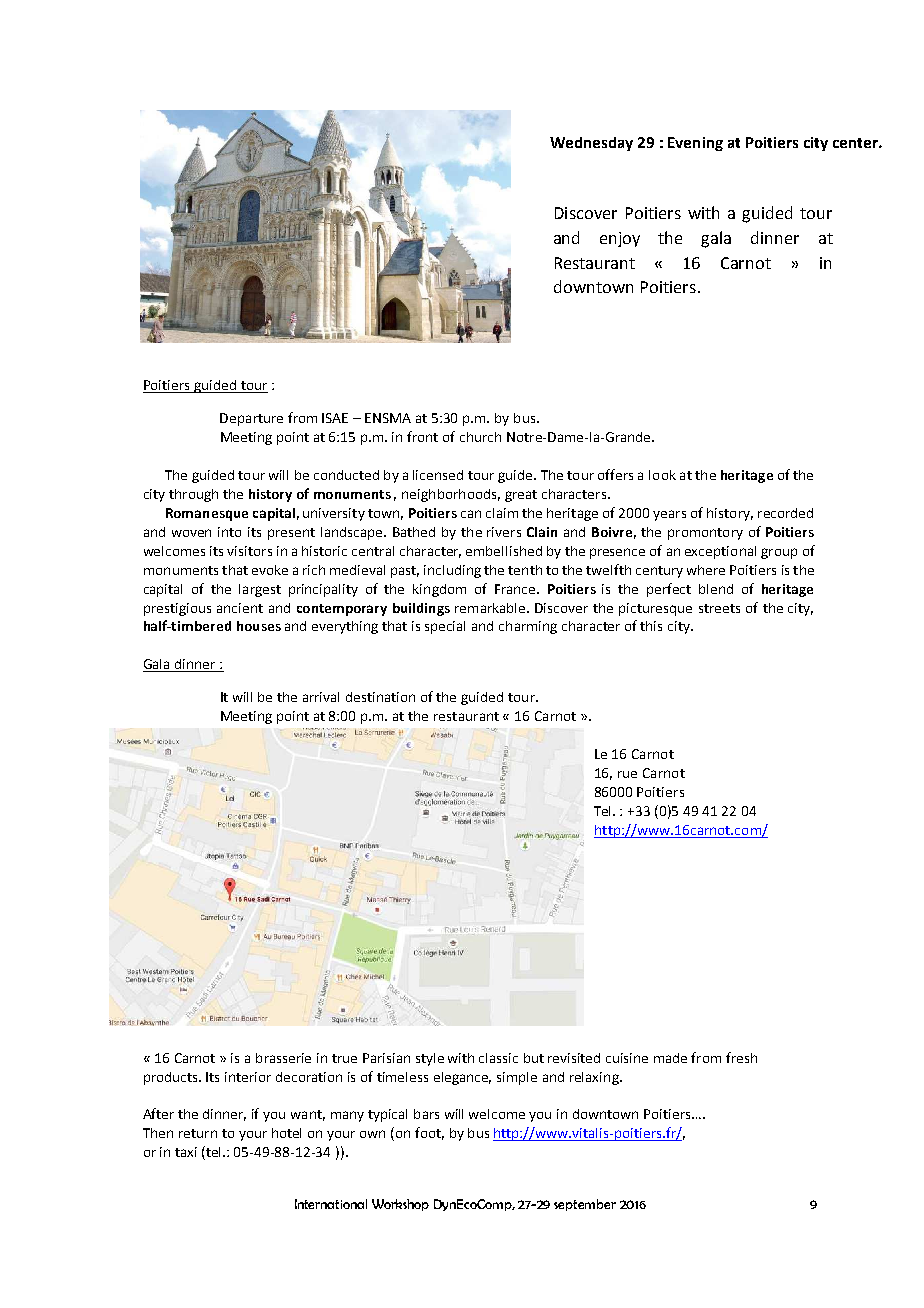 The image size is (924, 1308). I want to click on Departure, so click(251, 419).
